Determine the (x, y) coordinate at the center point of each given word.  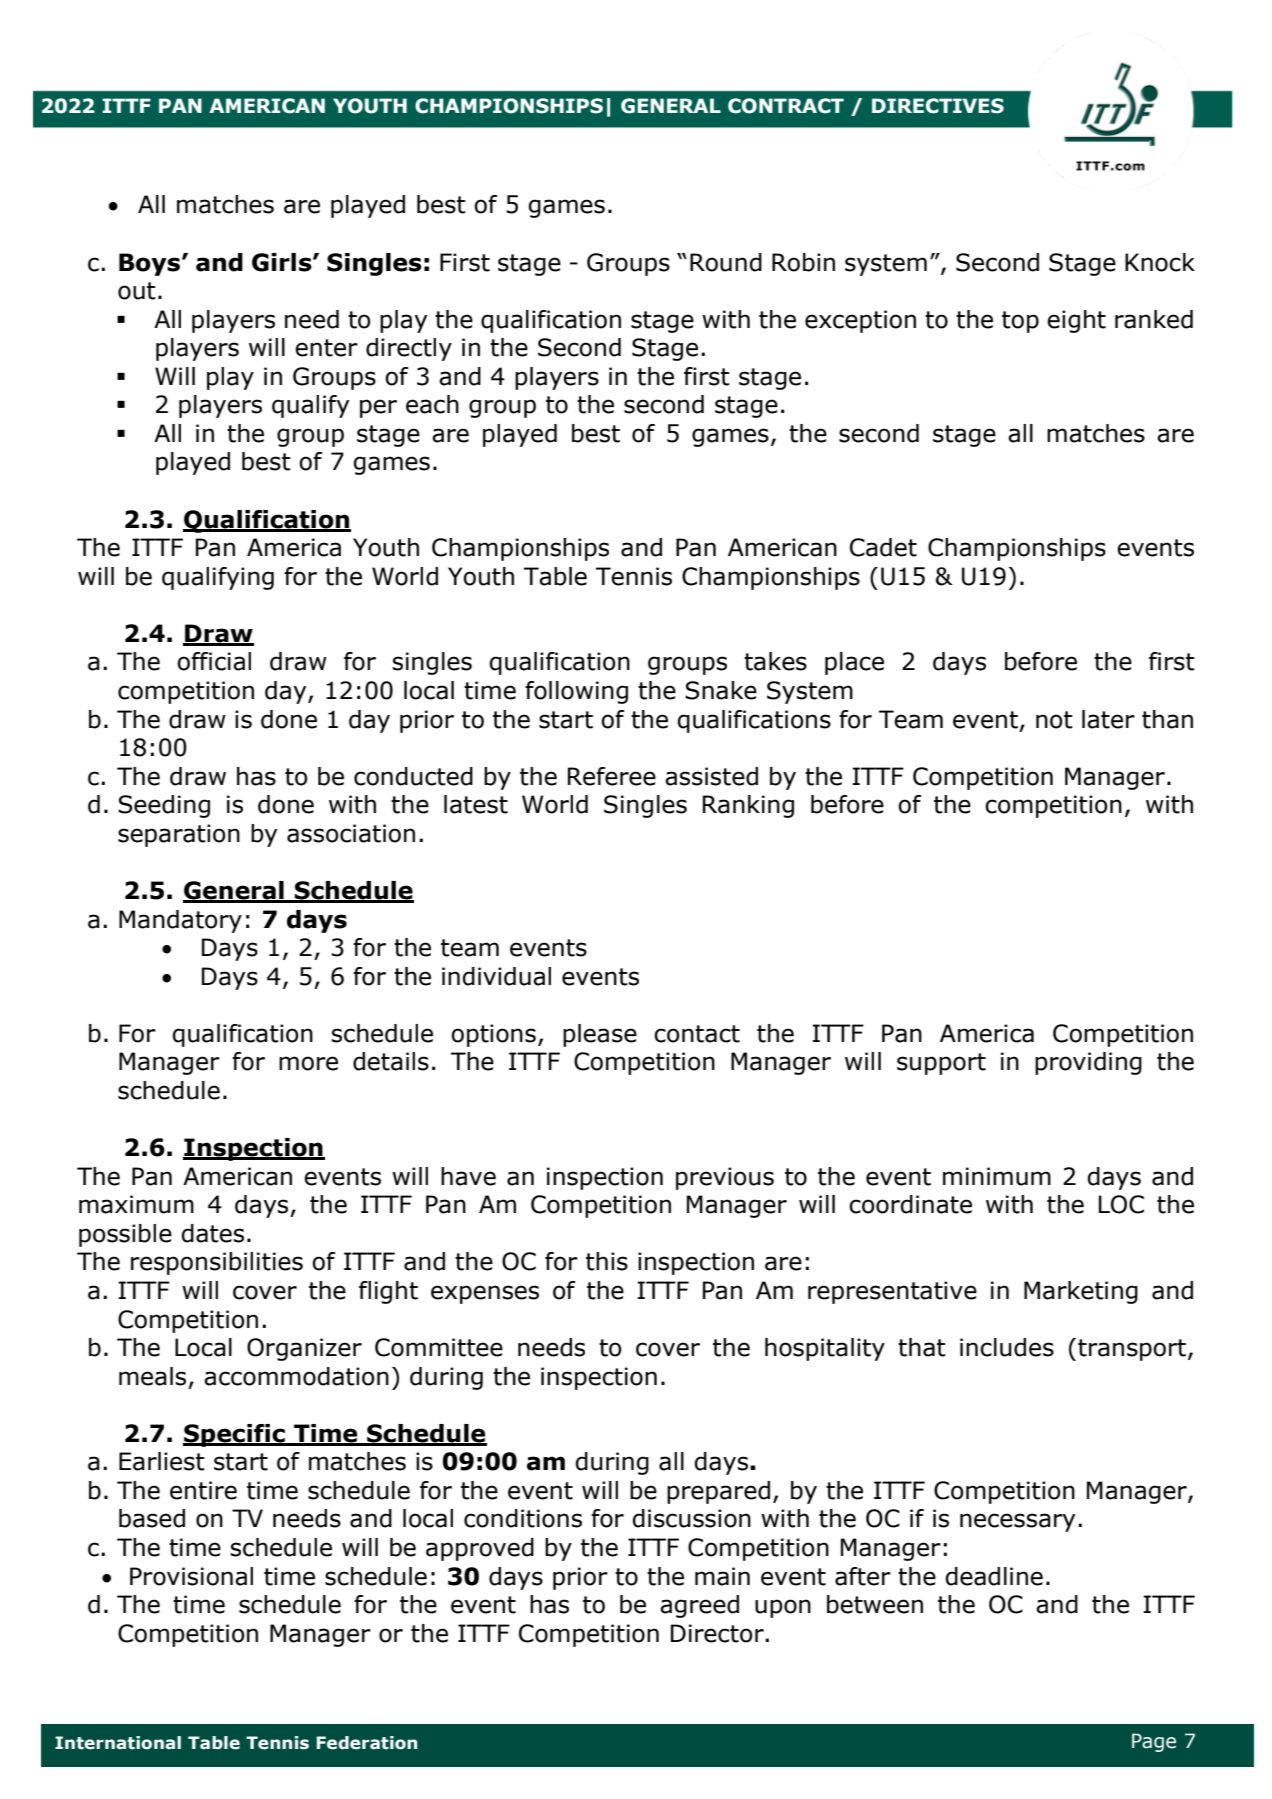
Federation (367, 1743)
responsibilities (217, 1263)
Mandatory (180, 921)
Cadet (883, 547)
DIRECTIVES (938, 106)
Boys (149, 264)
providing (1088, 1063)
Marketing (1081, 1292)
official (214, 661)
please (600, 1035)
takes (775, 661)
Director (718, 1633)
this (607, 1261)
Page (1154, 1742)
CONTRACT (786, 106)
